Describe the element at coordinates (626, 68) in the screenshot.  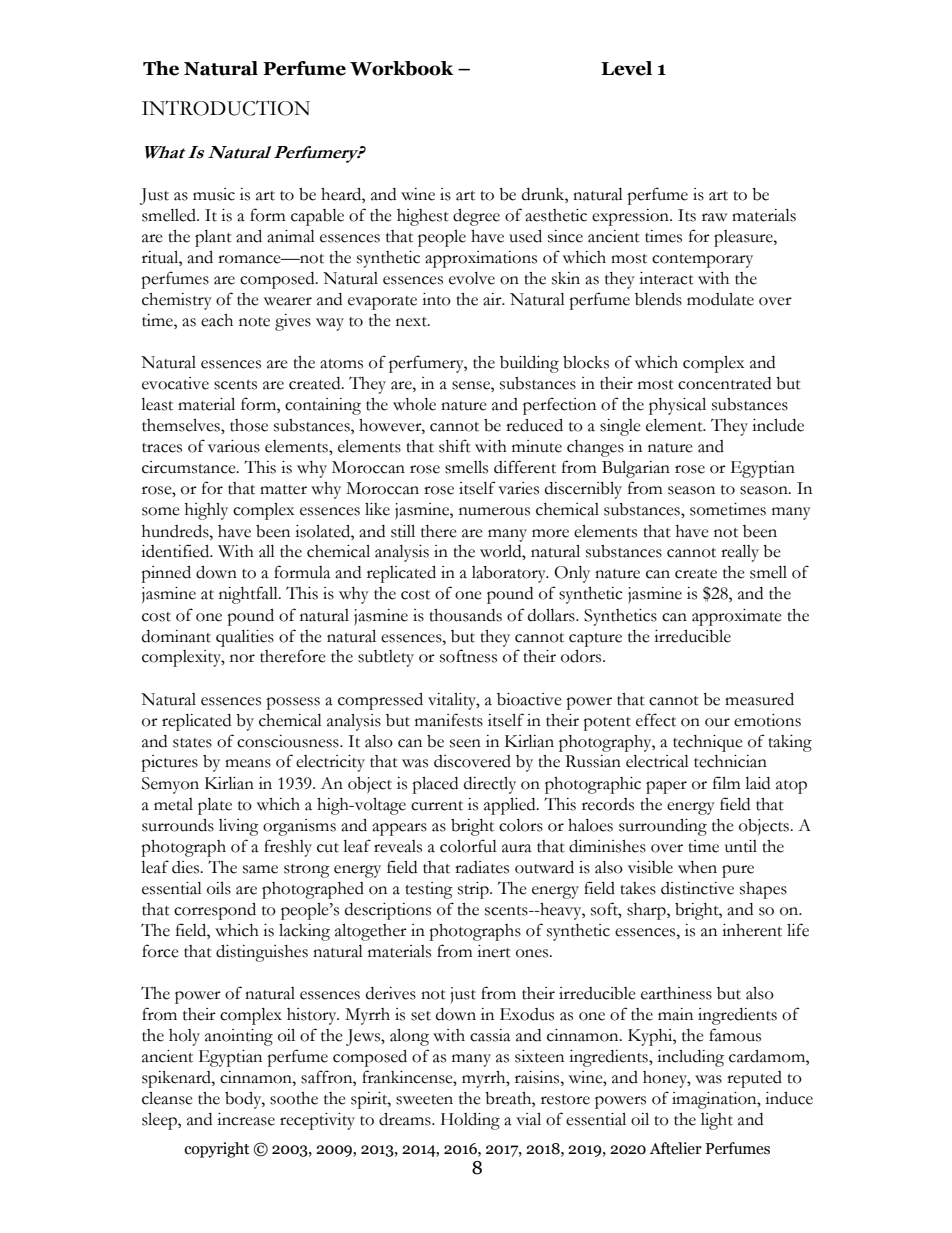
I see `Level` at that location.
